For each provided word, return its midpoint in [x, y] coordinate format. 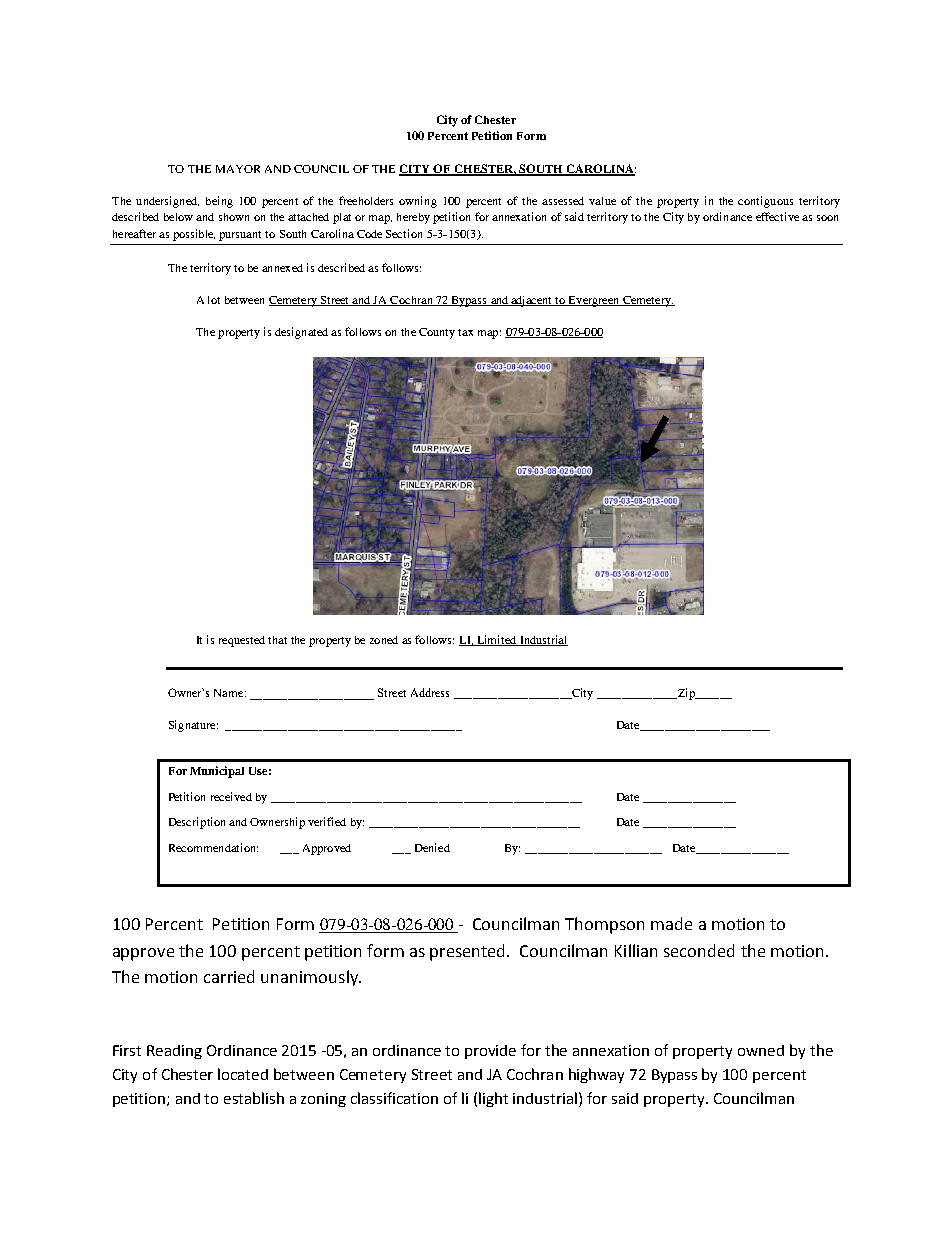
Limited [497, 640]
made [671, 923]
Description [197, 823]
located [243, 1074]
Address [430, 692]
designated [301, 333]
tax [465, 332]
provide [490, 1052]
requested [242, 641]
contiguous [765, 202]
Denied [432, 847]
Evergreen [594, 301]
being [219, 202]
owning [418, 202]
